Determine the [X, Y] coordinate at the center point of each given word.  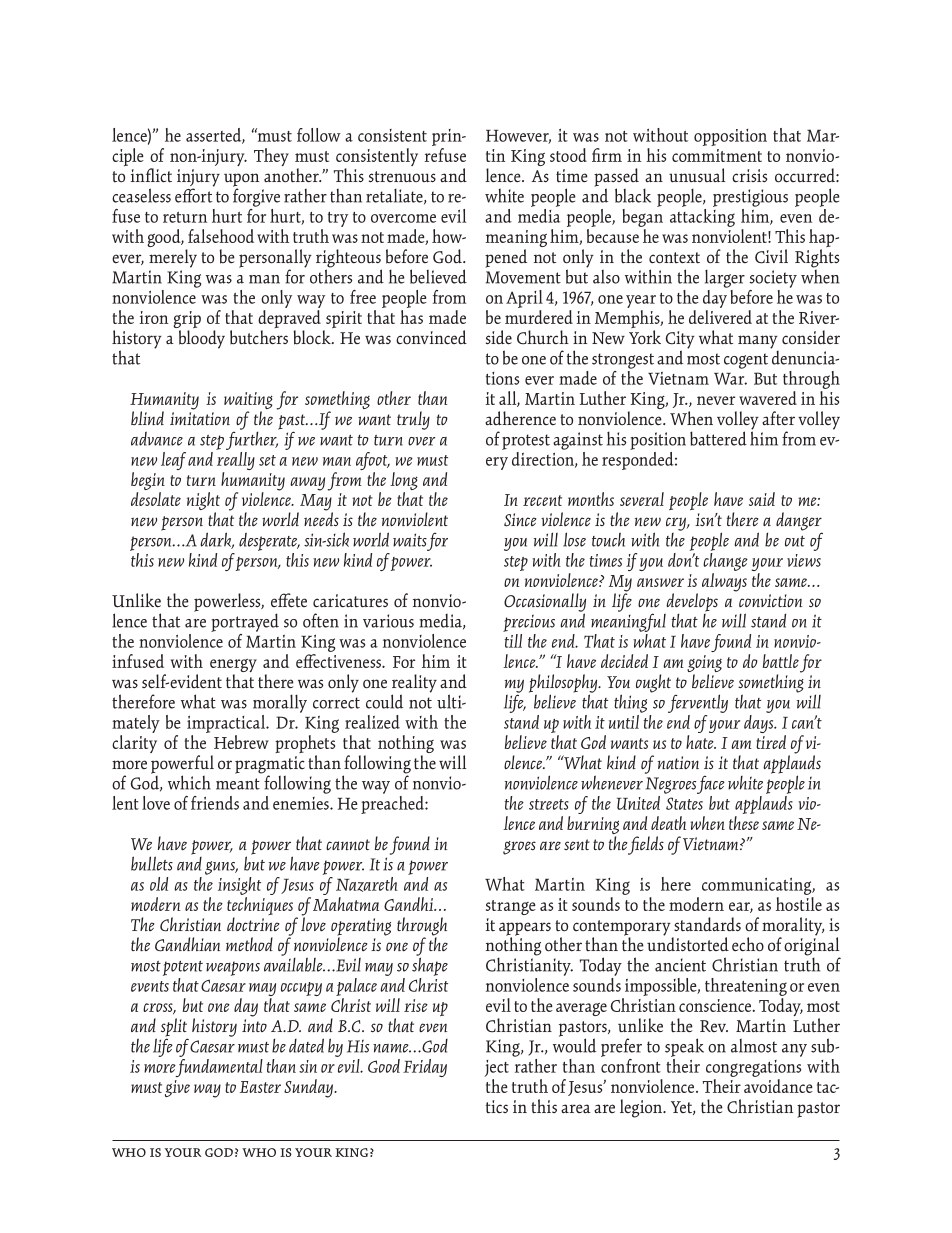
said [762, 499]
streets [549, 804]
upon [241, 181]
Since [520, 520]
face [711, 784]
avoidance [778, 1086]
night [203, 502]
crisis [749, 176]
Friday [425, 1068]
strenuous [402, 177]
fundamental [219, 1066]
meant [238, 784]
